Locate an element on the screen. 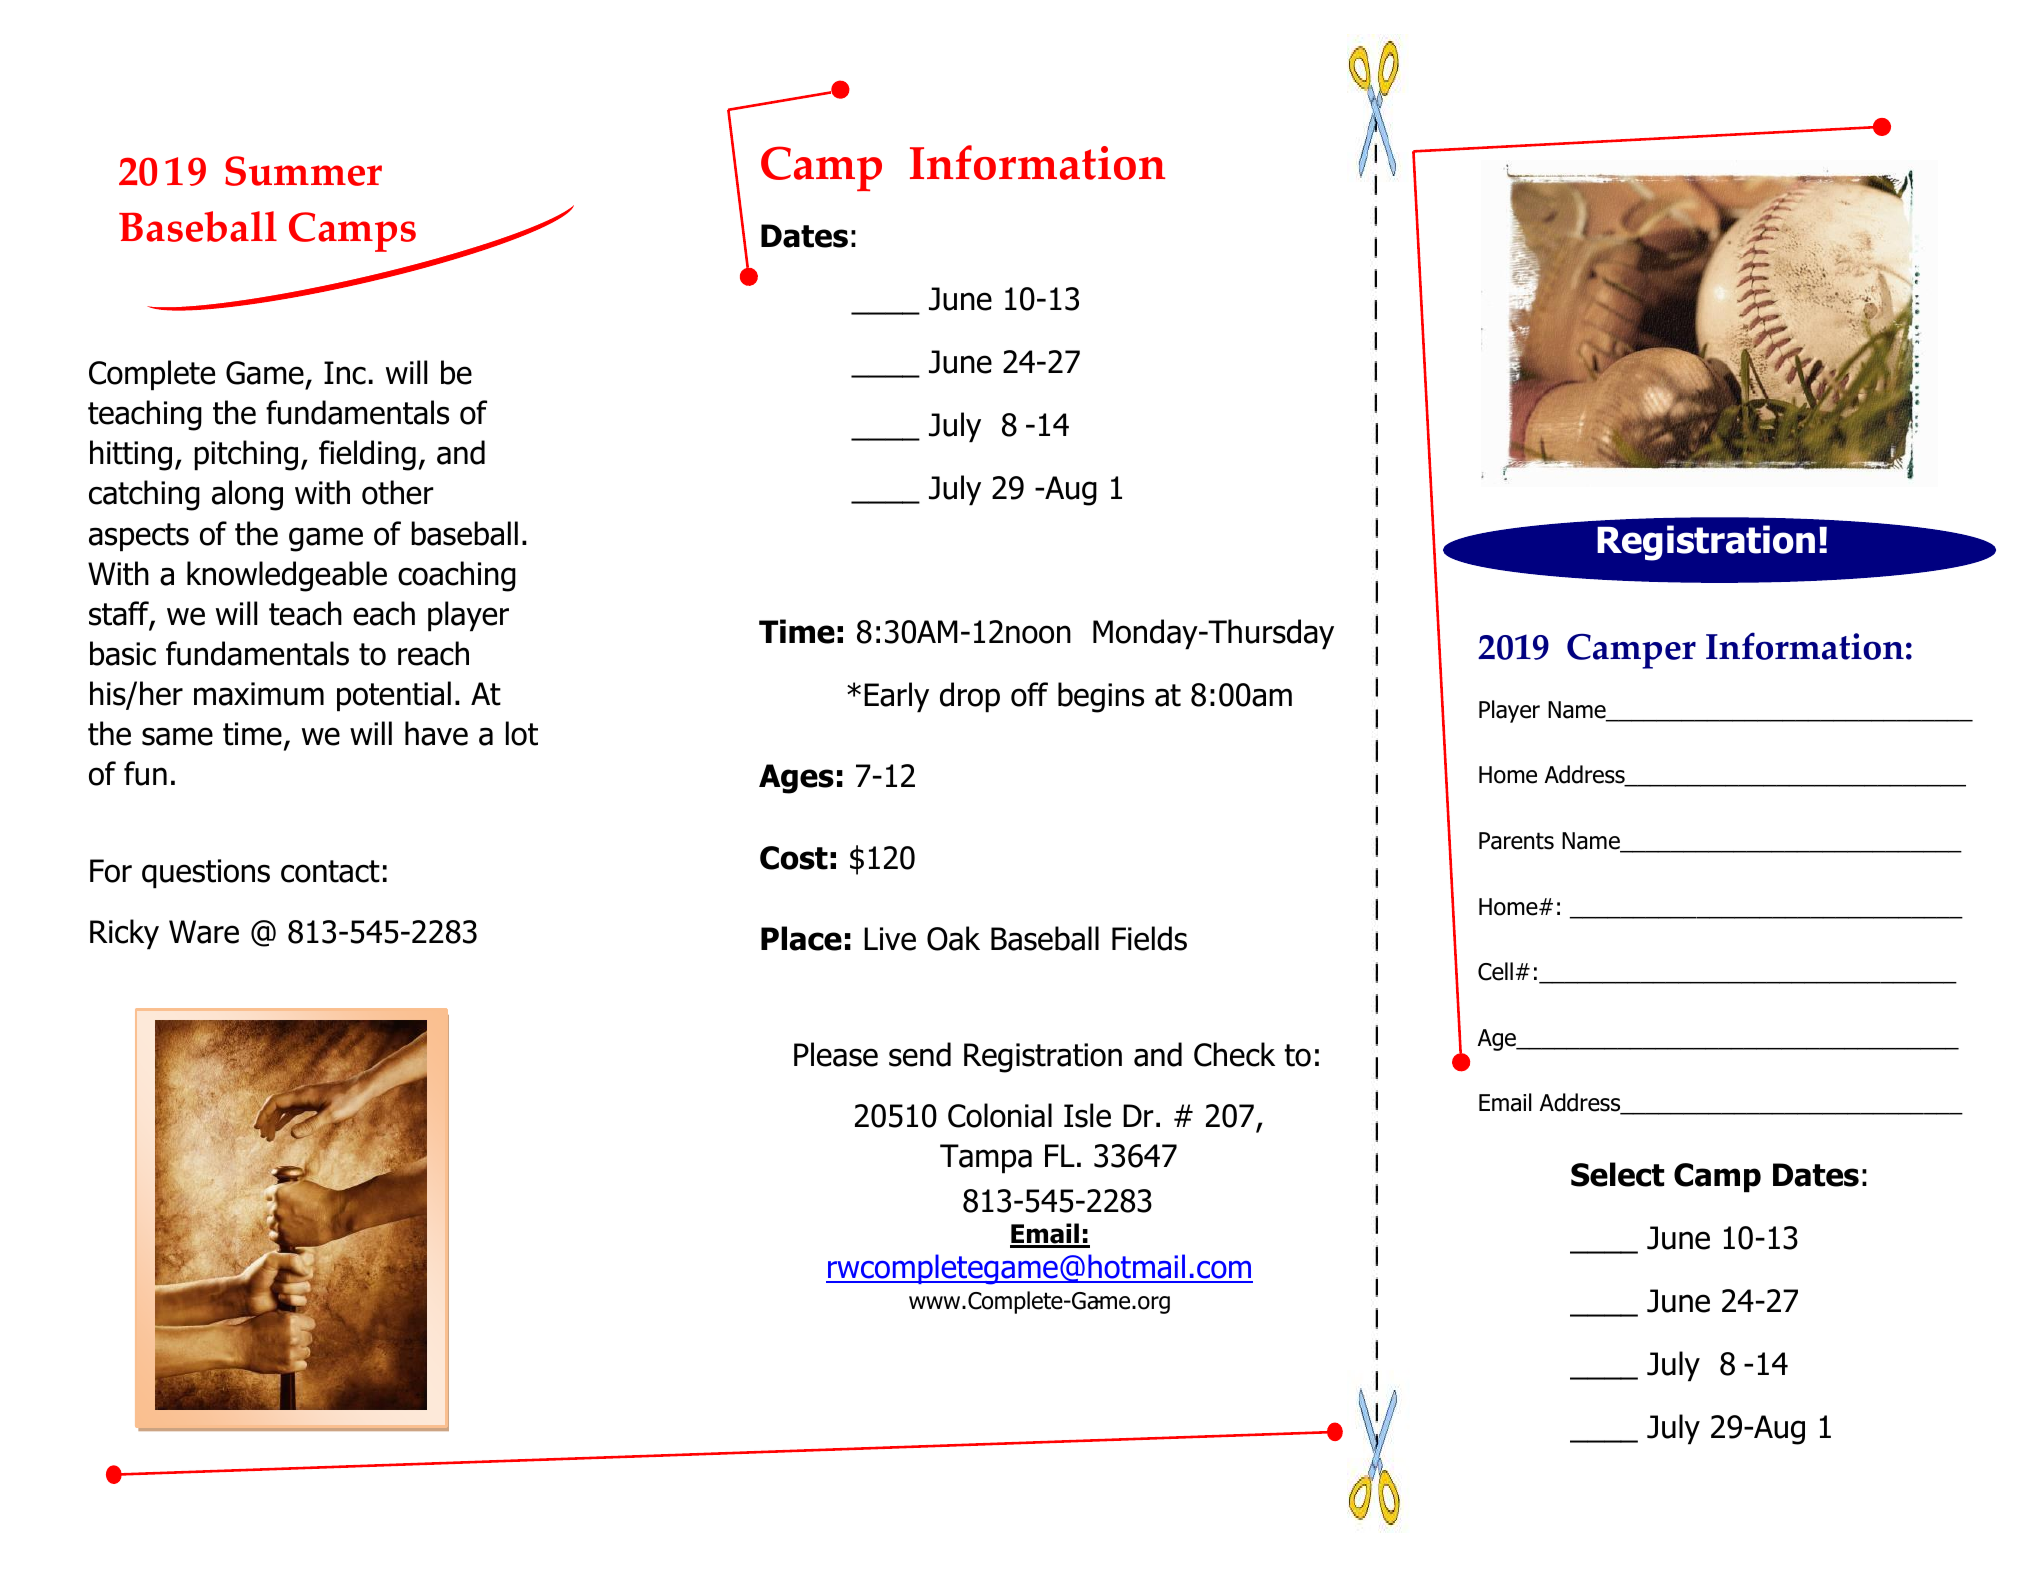 The width and height of the screenshot is (2034, 1572). fielding is located at coordinates (367, 455).
